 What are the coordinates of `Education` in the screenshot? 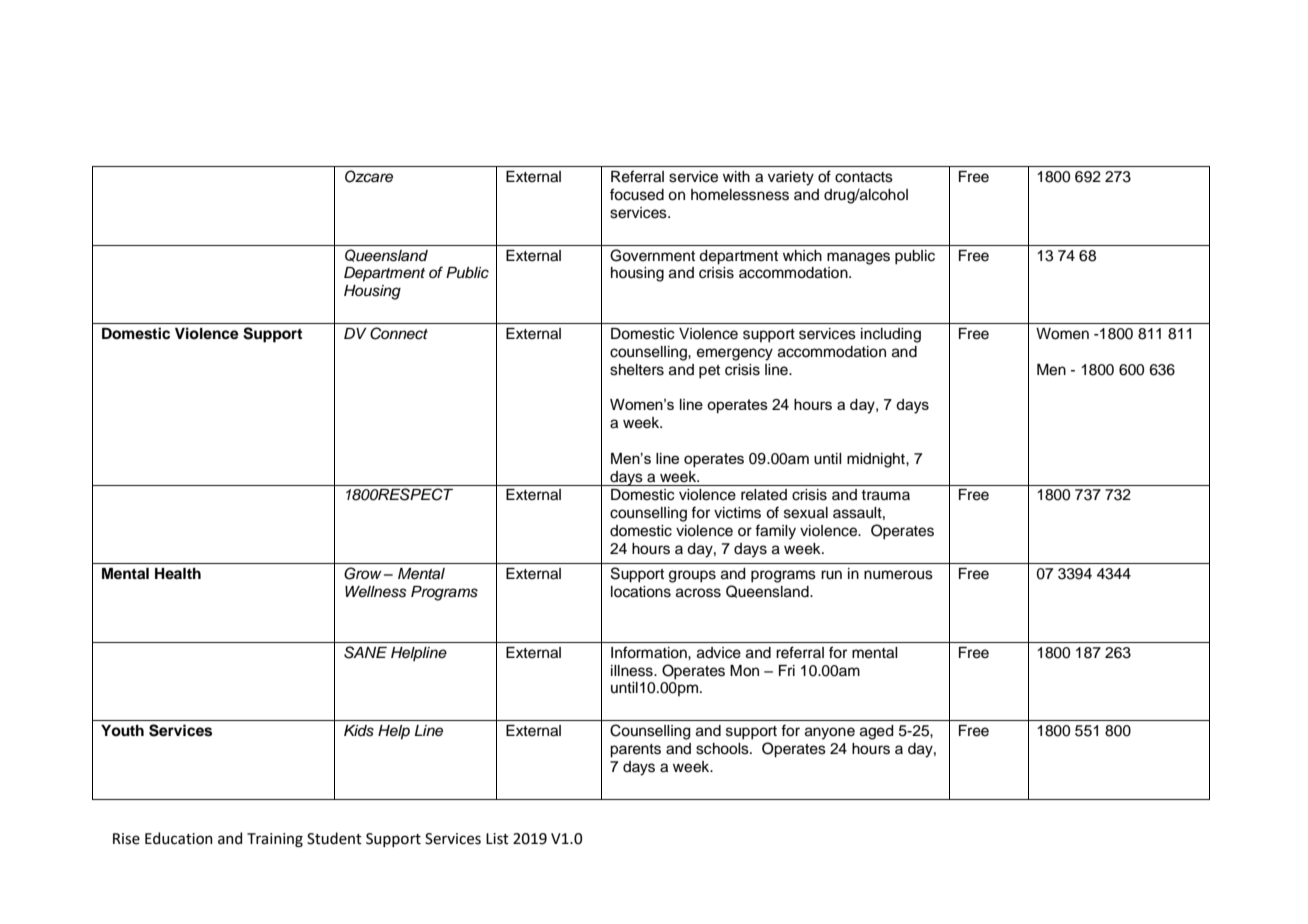 It's located at (179, 838).
